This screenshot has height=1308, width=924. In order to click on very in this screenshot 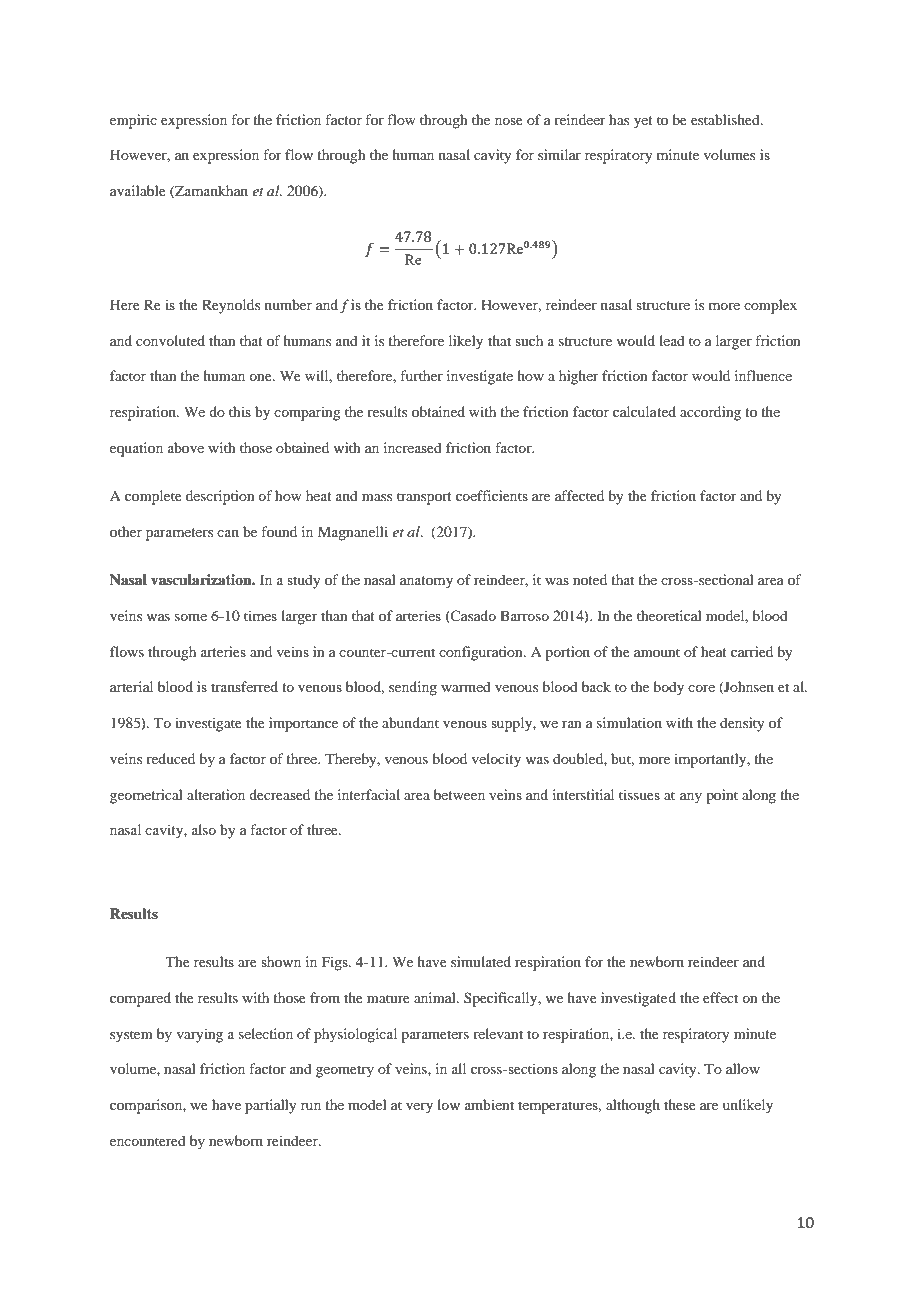, I will do `click(419, 1108)`.
